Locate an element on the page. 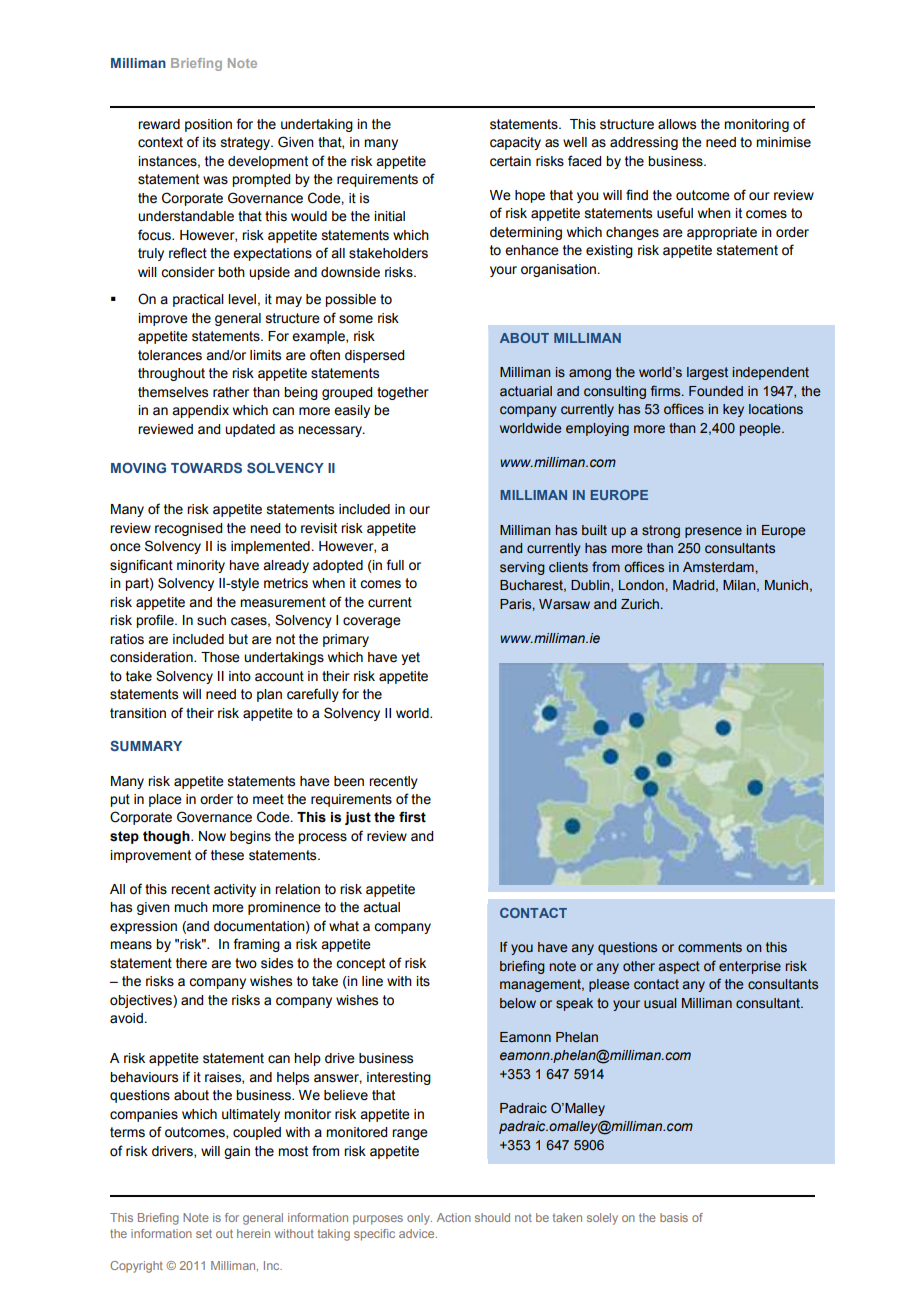 Image resolution: width=924 pixels, height=1308 pixels. comments is located at coordinates (710, 947).
